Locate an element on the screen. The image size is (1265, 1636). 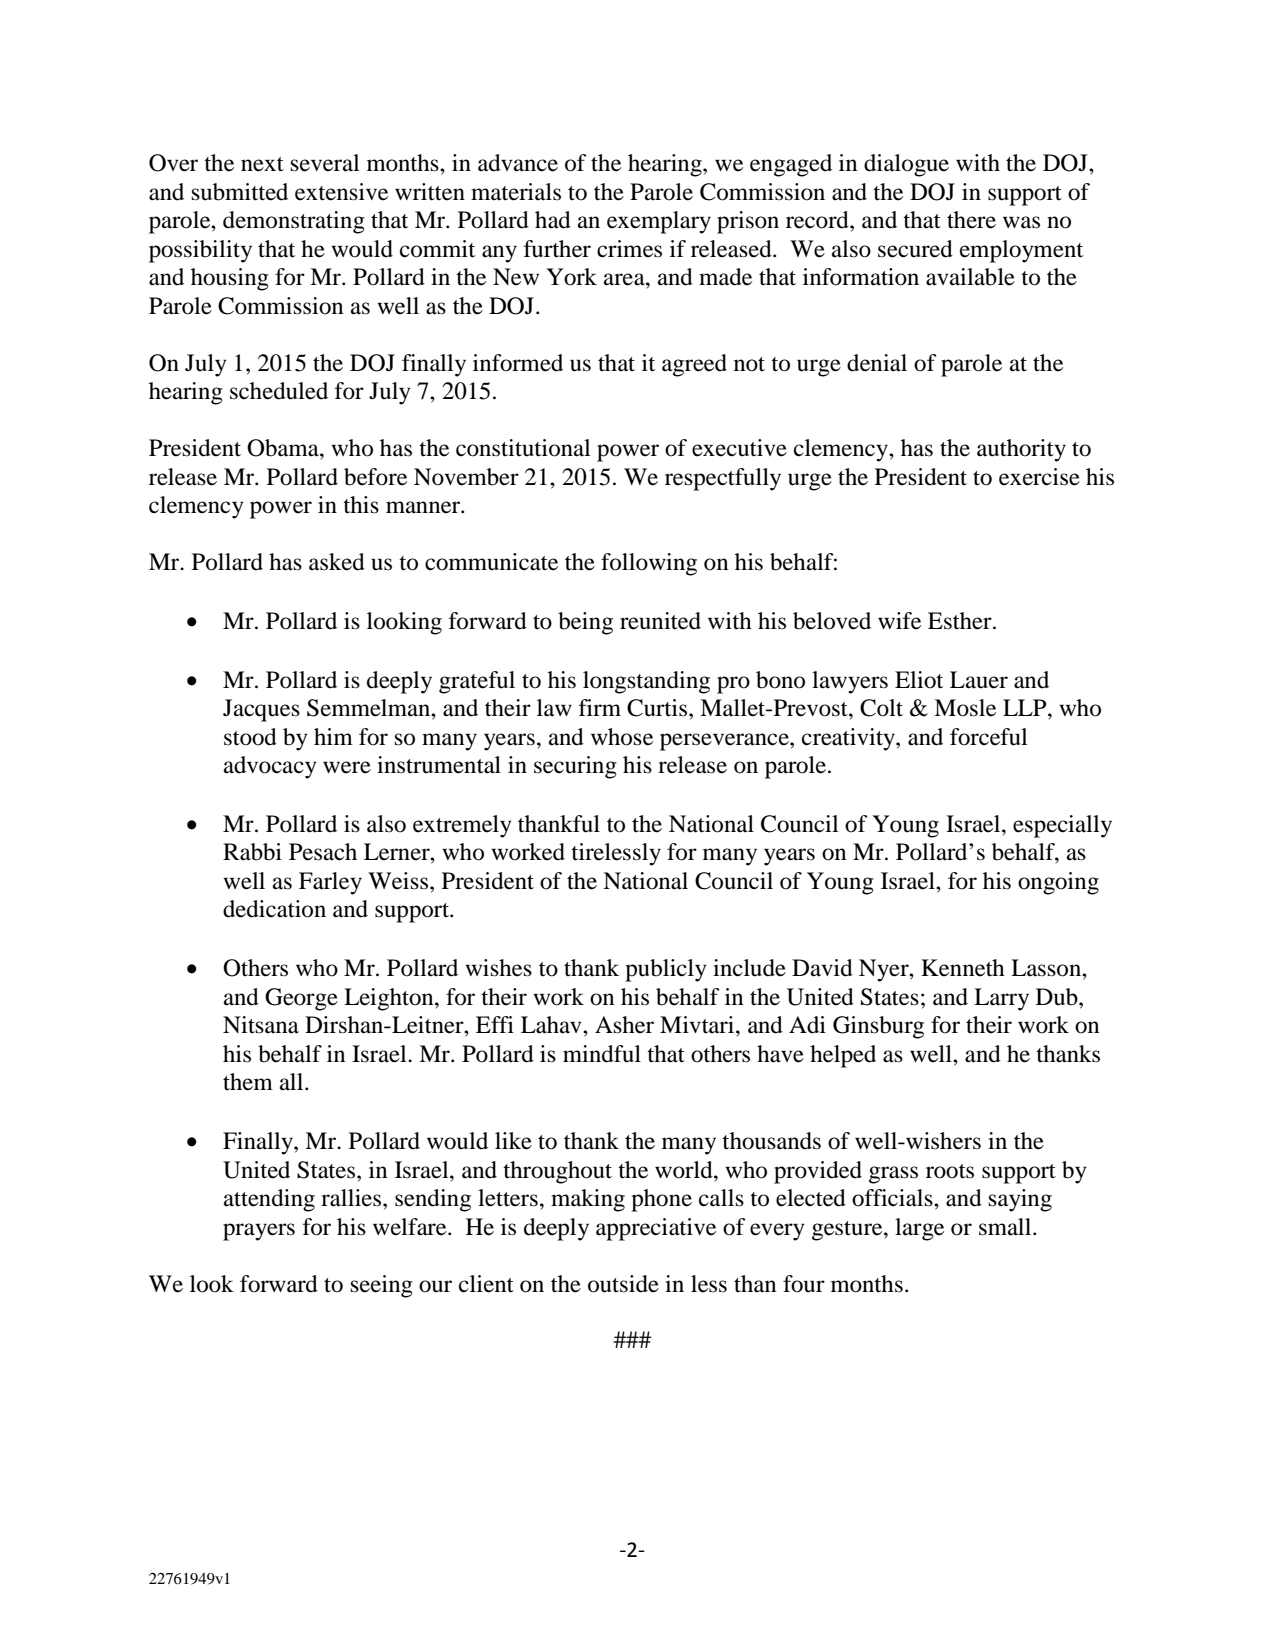
submitted is located at coordinates (240, 192).
